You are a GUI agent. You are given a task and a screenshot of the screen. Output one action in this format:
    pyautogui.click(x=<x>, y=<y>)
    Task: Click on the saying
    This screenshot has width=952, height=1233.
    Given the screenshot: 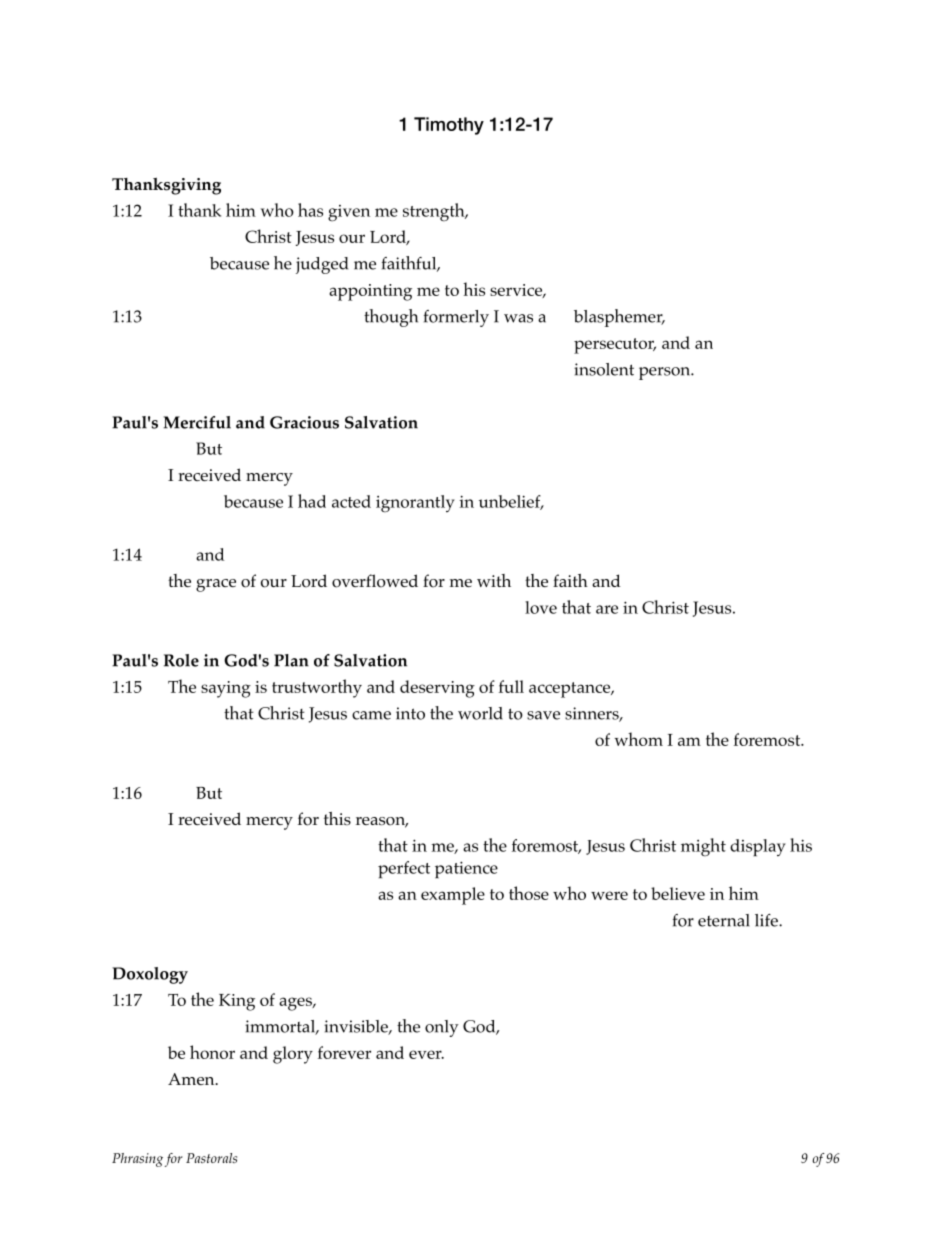 What is the action you would take?
    pyautogui.click(x=226, y=689)
